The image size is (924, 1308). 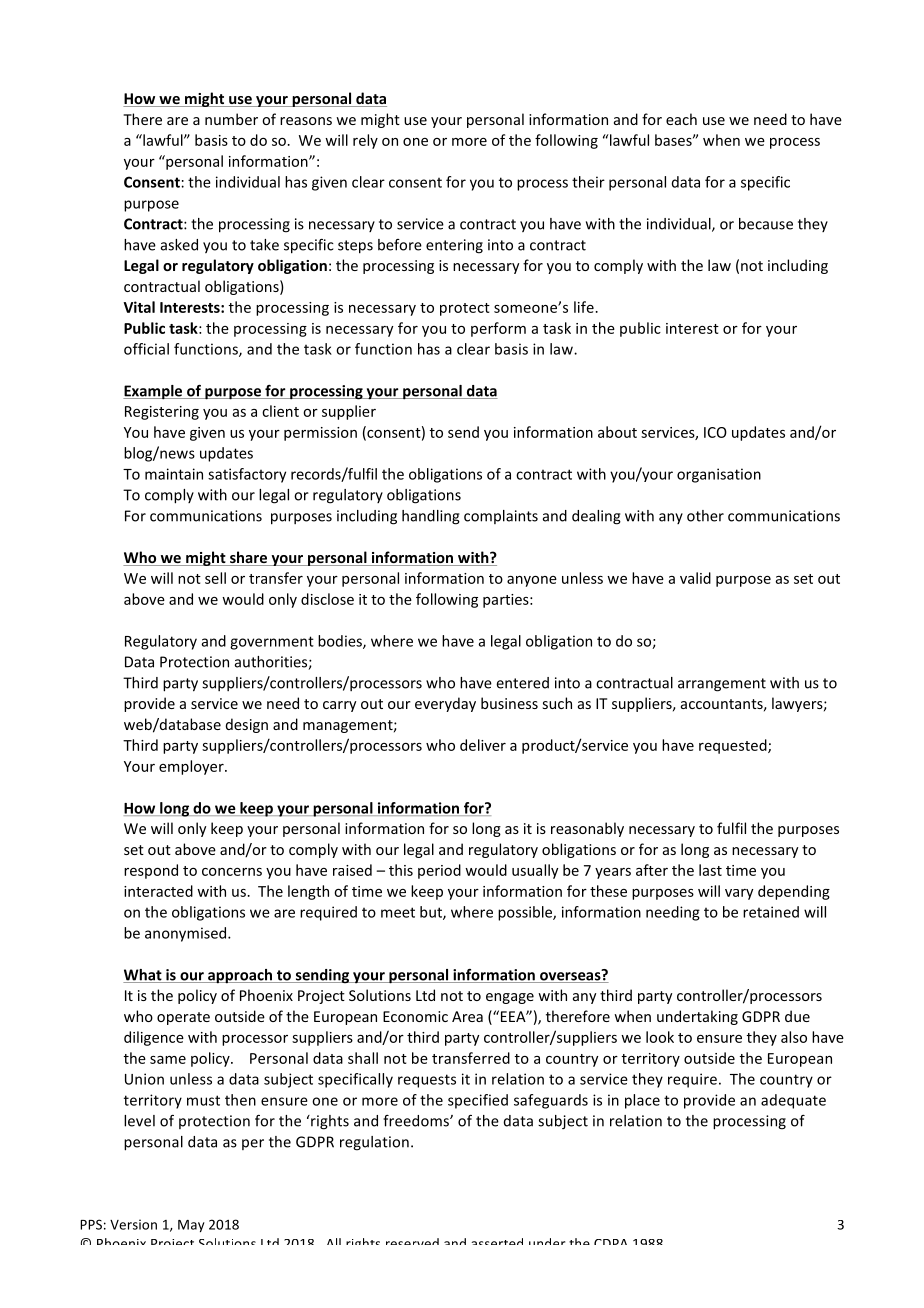 What do you see at coordinates (365, 141) in the screenshot?
I see `rely` at bounding box center [365, 141].
